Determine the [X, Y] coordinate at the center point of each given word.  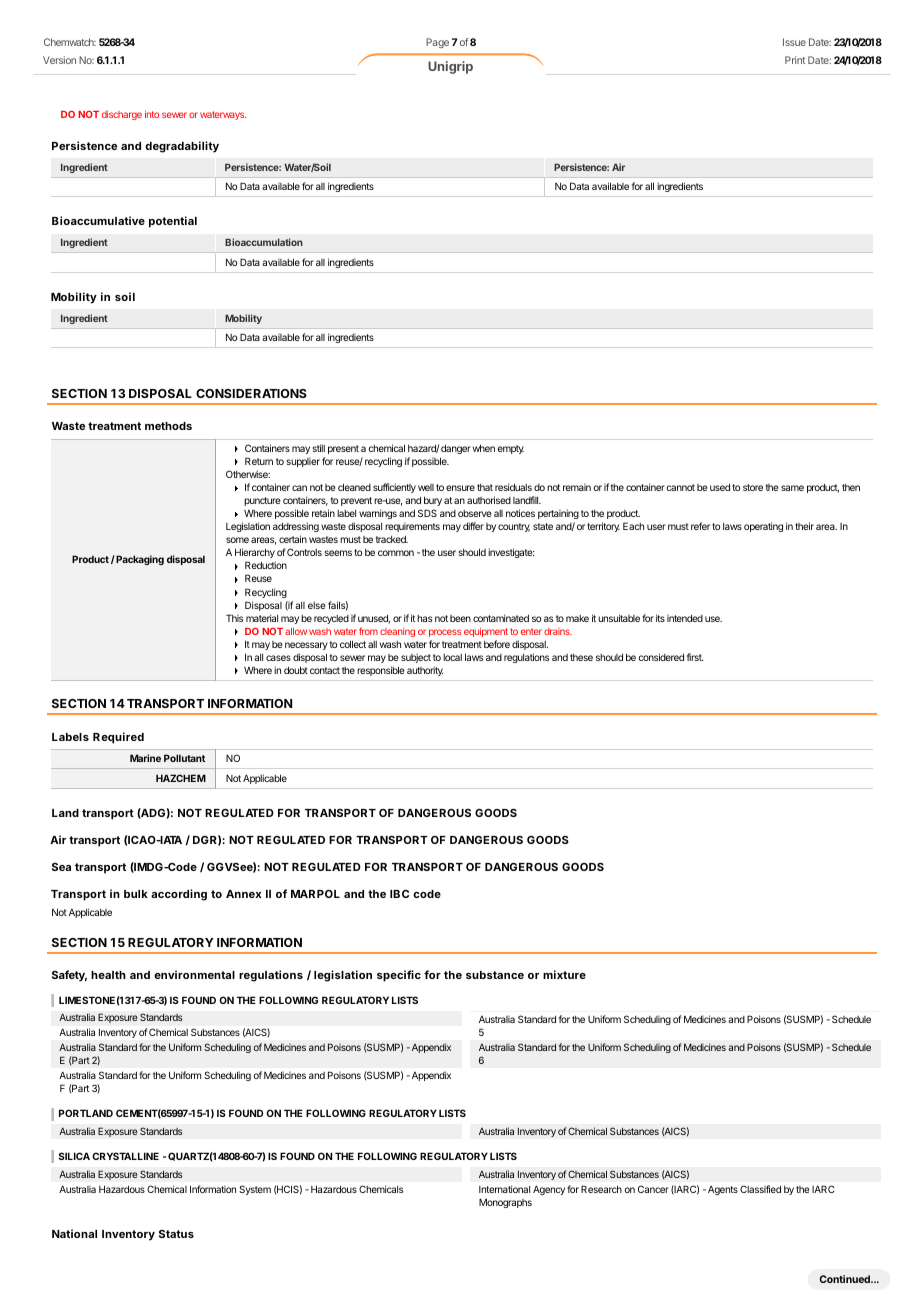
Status [176, 1234]
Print [795, 60]
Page [437, 43]
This [234, 618]
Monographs [505, 1203]
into [152, 114]
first [695, 657]
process [445, 633]
